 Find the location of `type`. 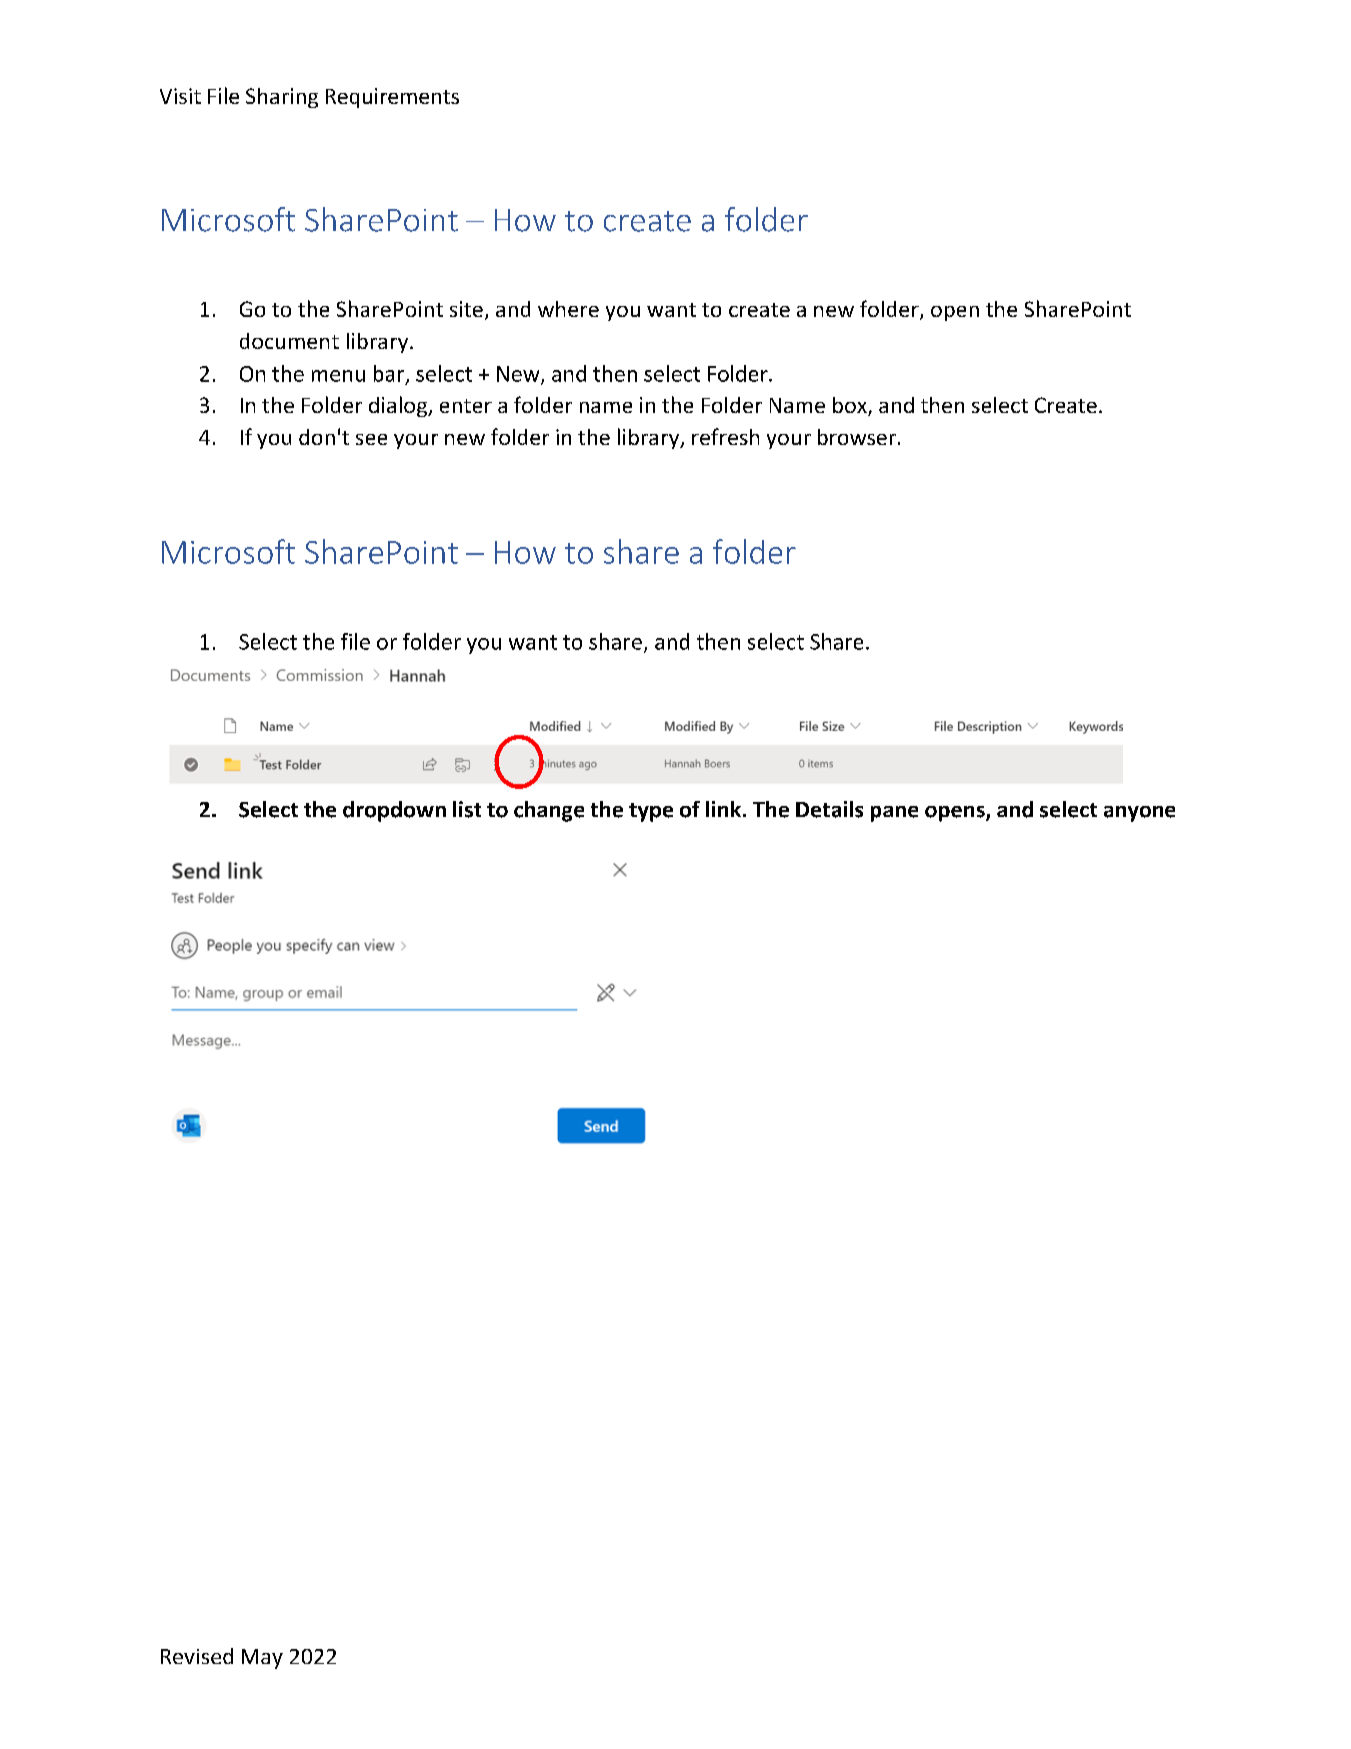

type is located at coordinates (651, 812).
